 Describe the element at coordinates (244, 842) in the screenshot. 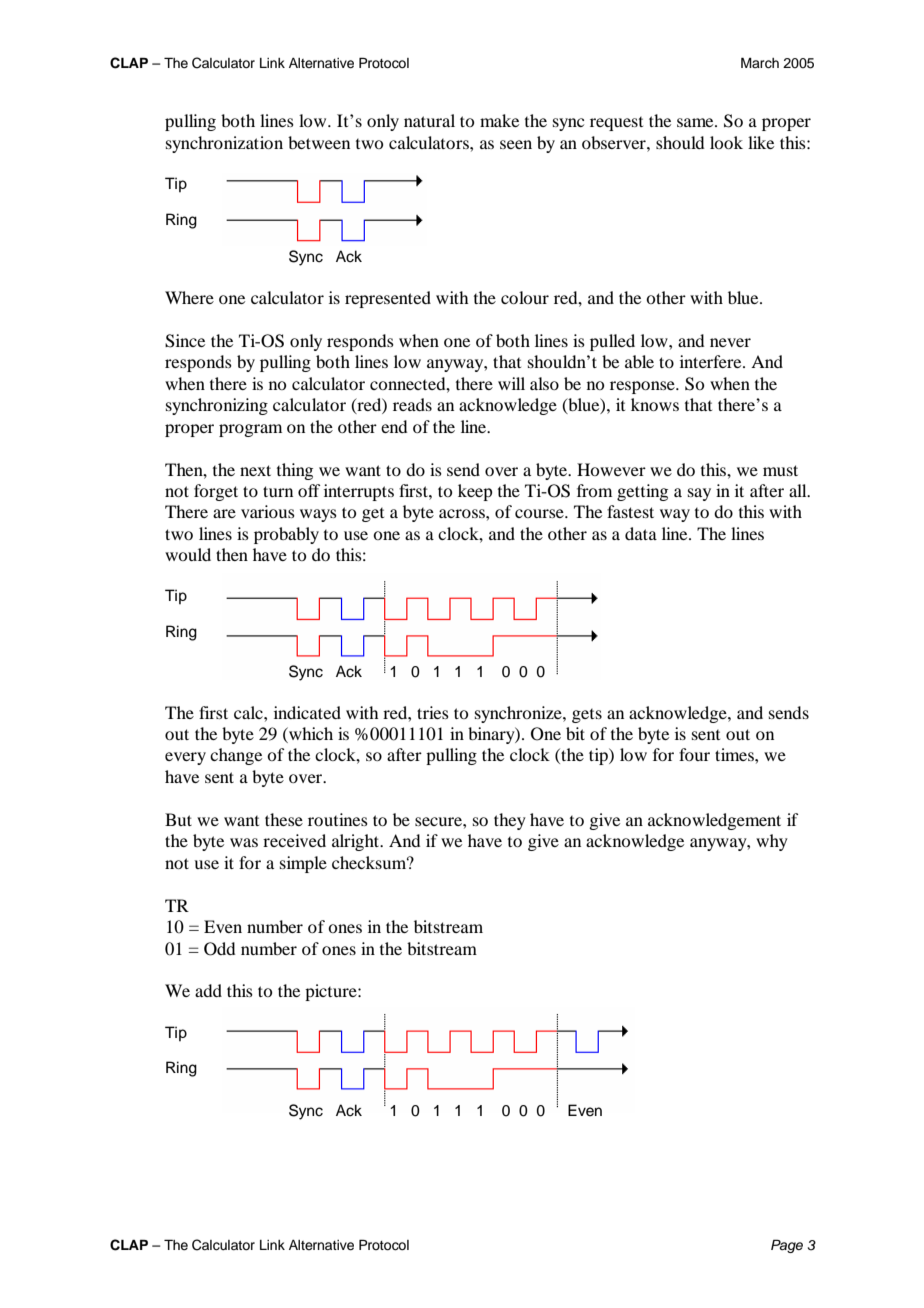

I see `was` at that location.
